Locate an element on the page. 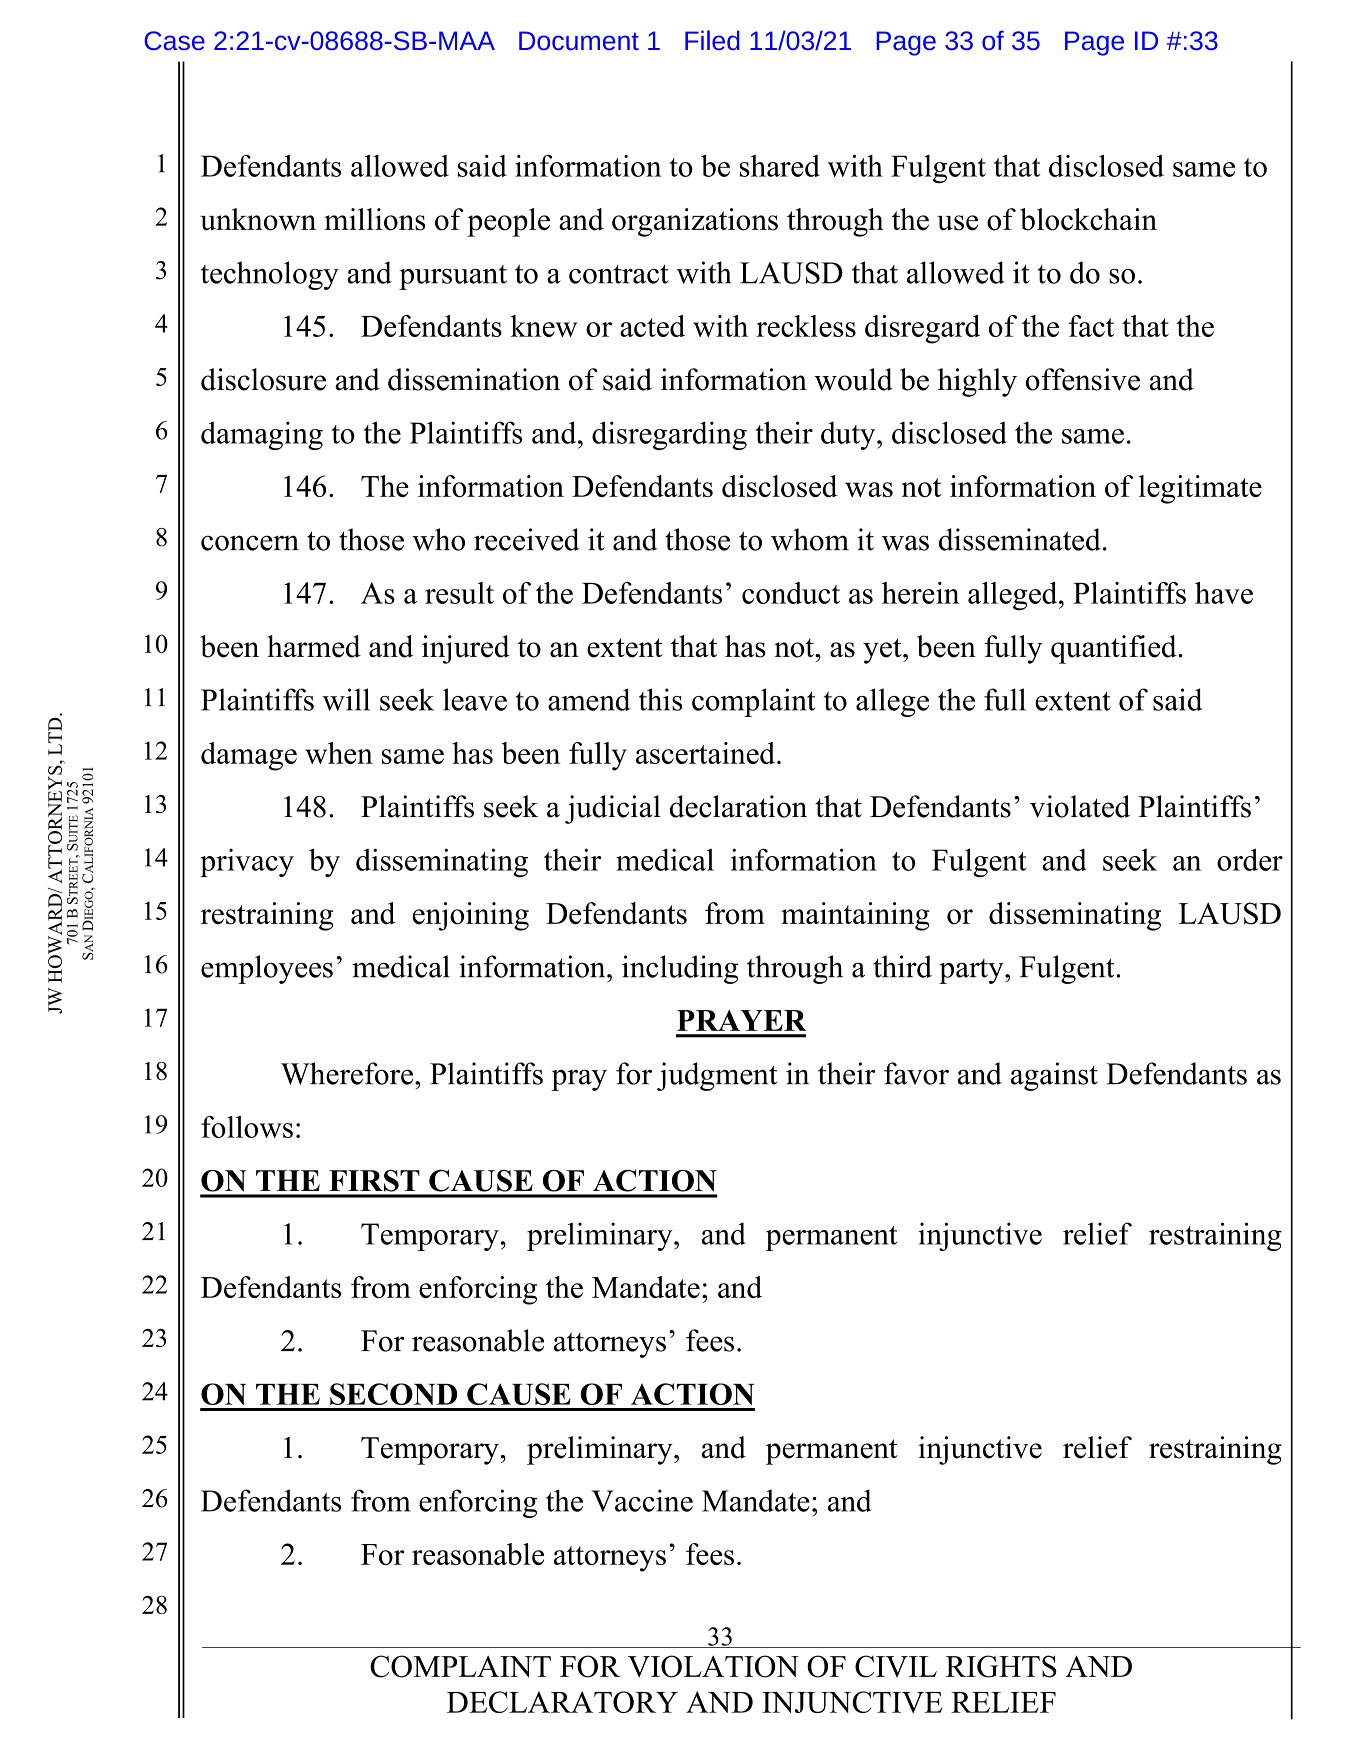 The height and width of the page is (1762, 1362). damaging is located at coordinates (262, 435).
